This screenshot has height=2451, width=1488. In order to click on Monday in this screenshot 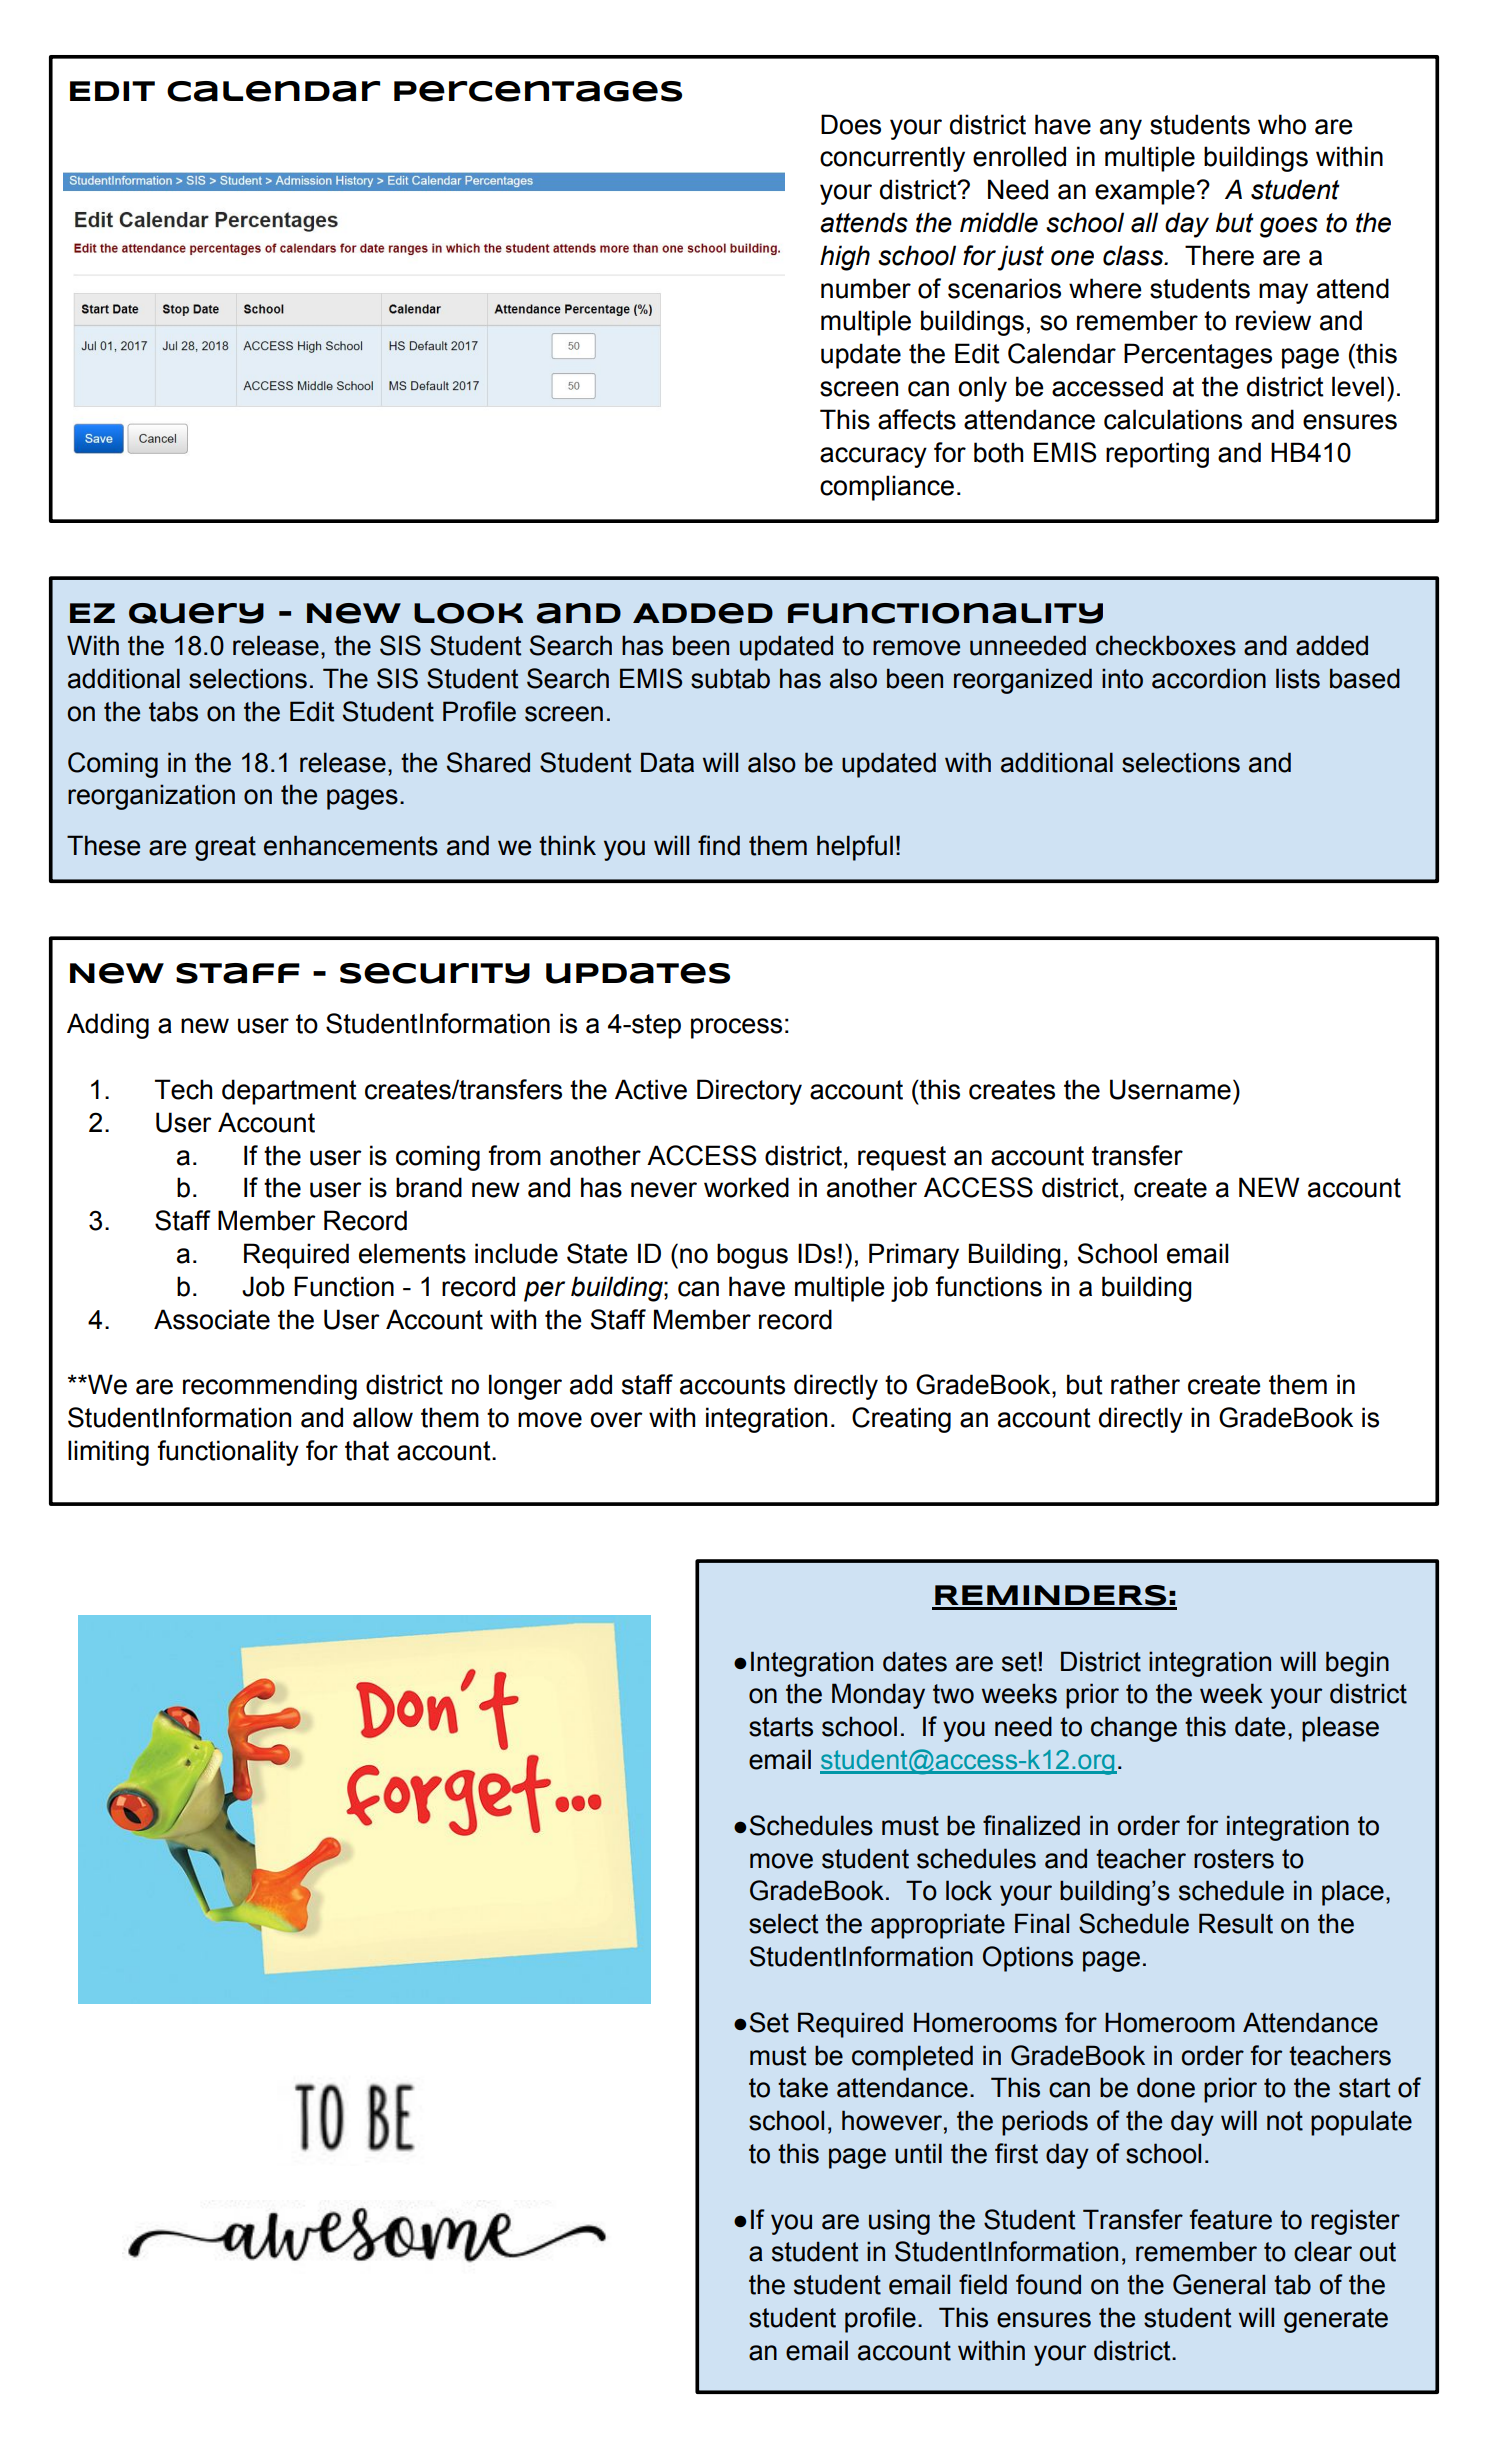, I will do `click(878, 1696)`.
